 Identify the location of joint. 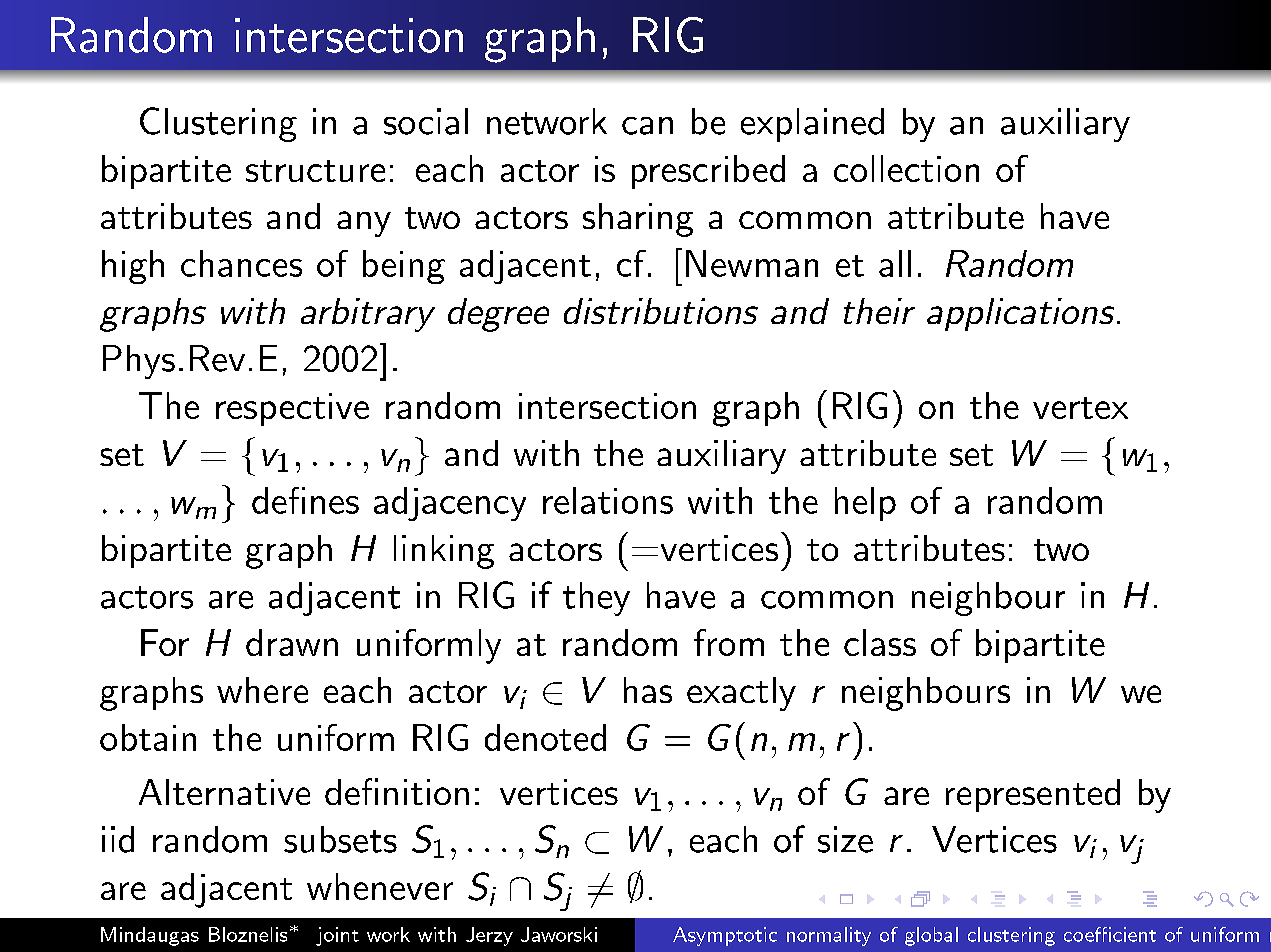
(337, 936).
